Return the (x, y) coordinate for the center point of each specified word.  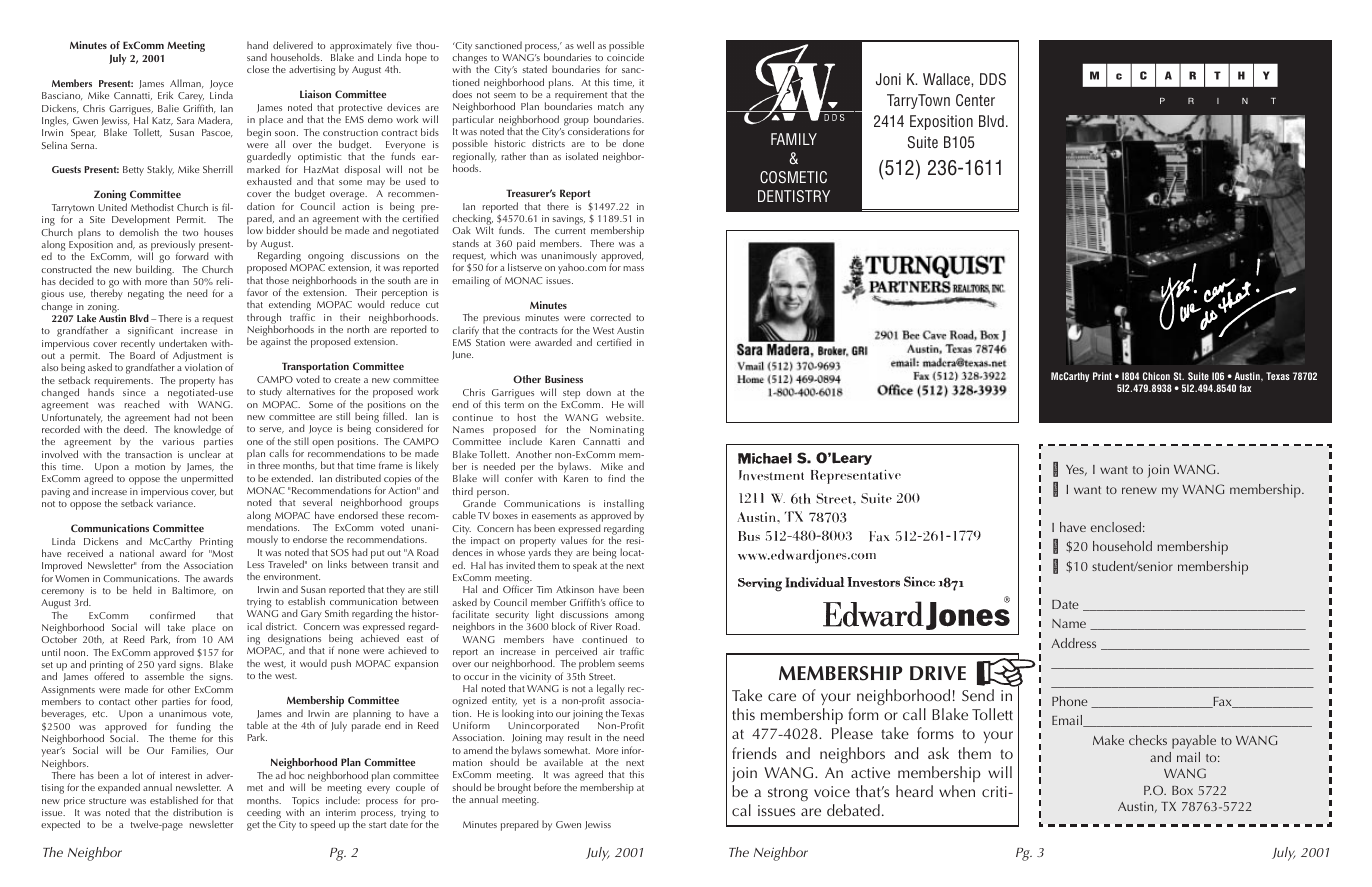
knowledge (198, 432)
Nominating (616, 432)
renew (1139, 490)
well (585, 45)
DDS (993, 79)
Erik (165, 95)
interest (175, 775)
